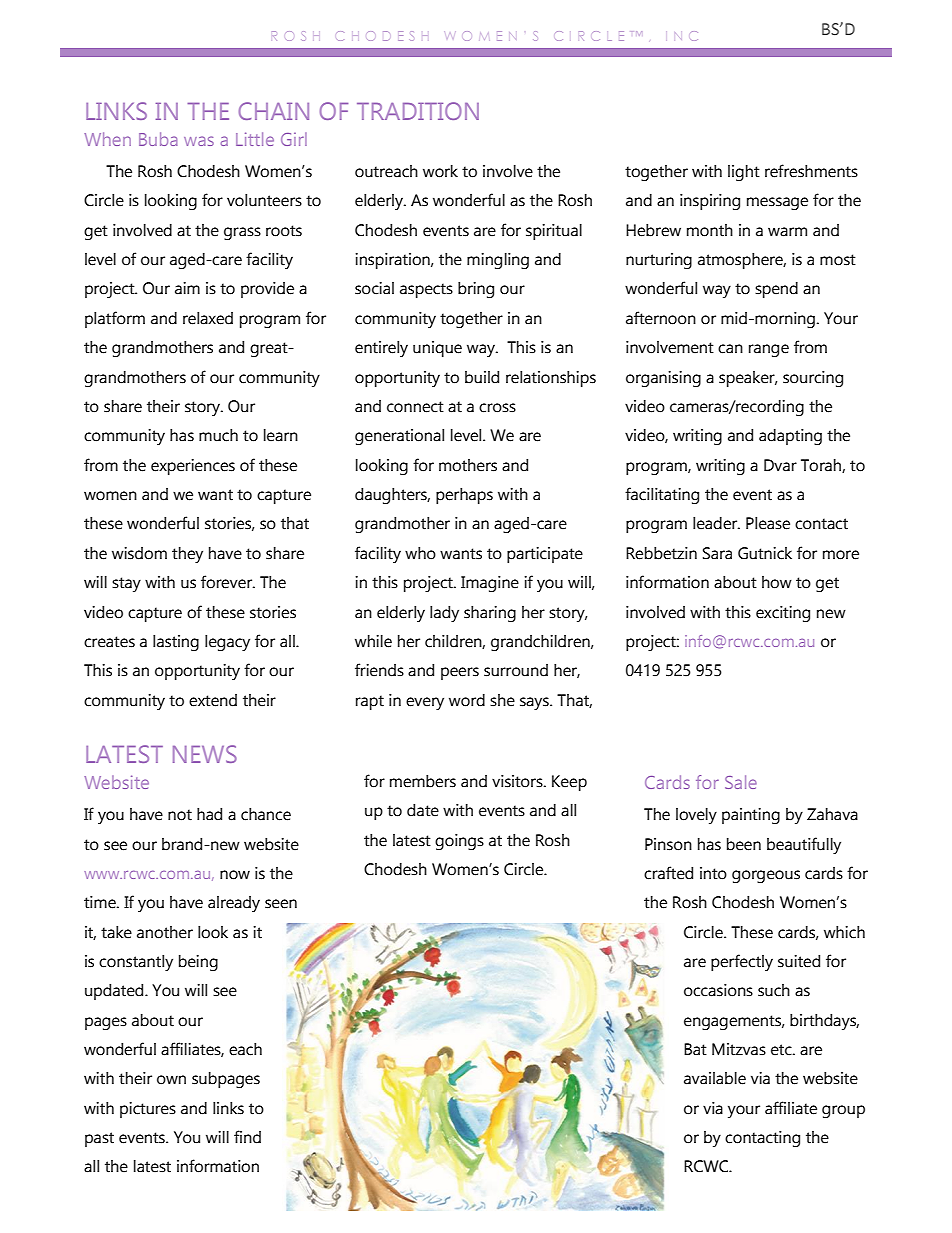  Describe the element at coordinates (176, 643) in the screenshot. I see `lasting` at that location.
